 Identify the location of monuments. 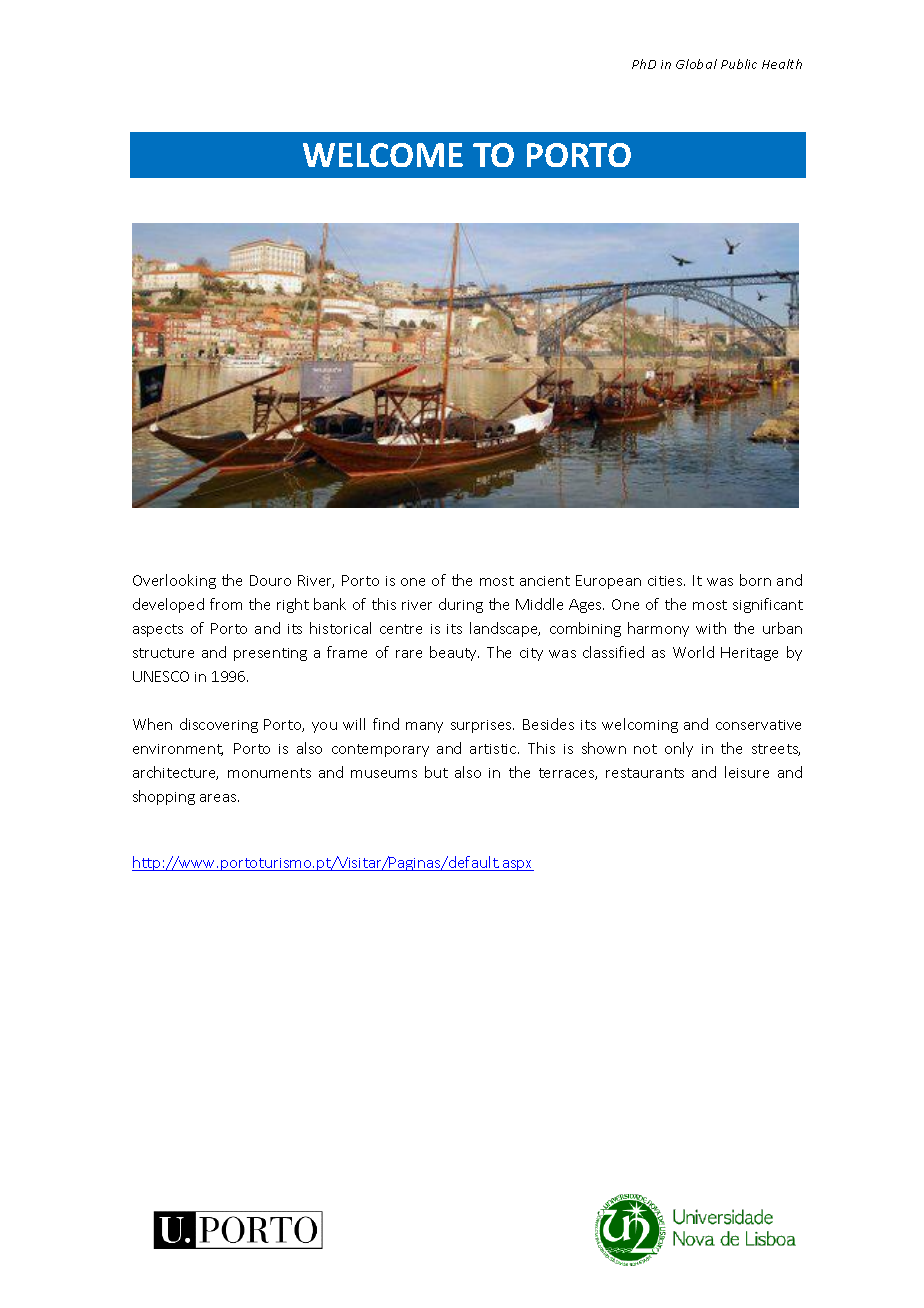
(269, 773).
